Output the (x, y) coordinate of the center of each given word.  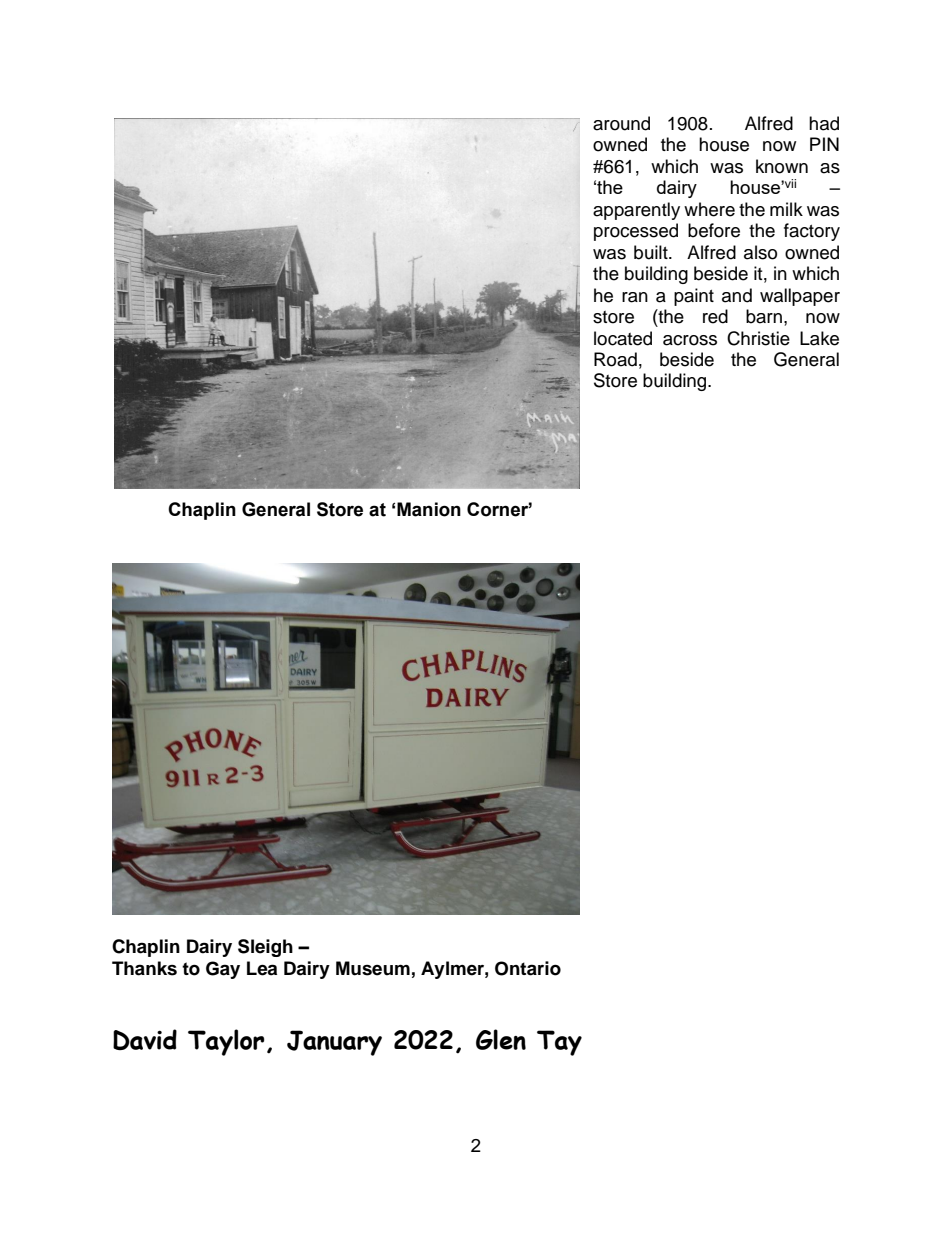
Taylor (226, 1042)
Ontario (528, 968)
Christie (758, 338)
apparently (636, 211)
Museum (373, 968)
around (621, 123)
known (782, 166)
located (623, 338)
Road (615, 359)
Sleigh (265, 948)
